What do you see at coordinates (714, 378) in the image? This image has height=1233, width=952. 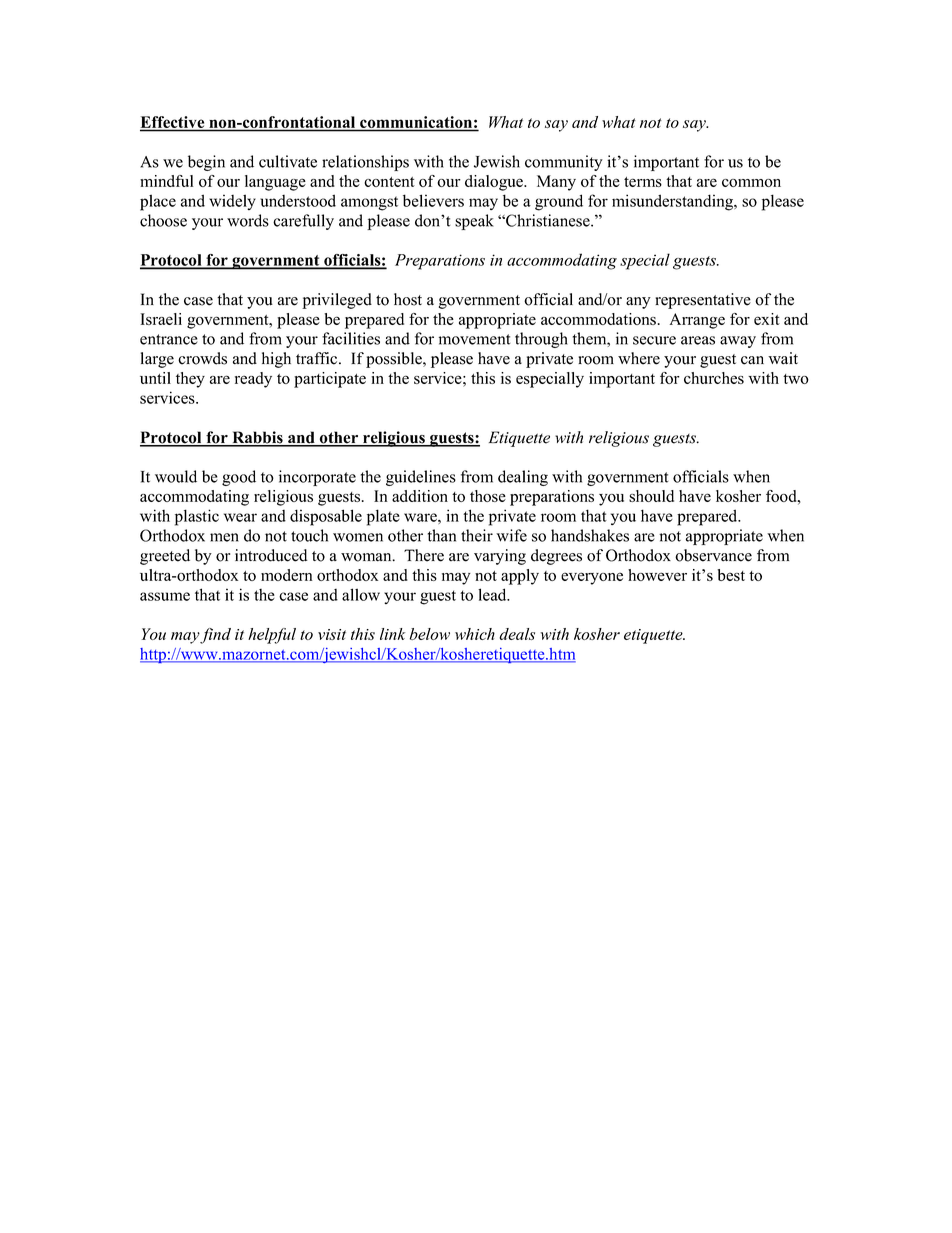 I see `churches` at bounding box center [714, 378].
